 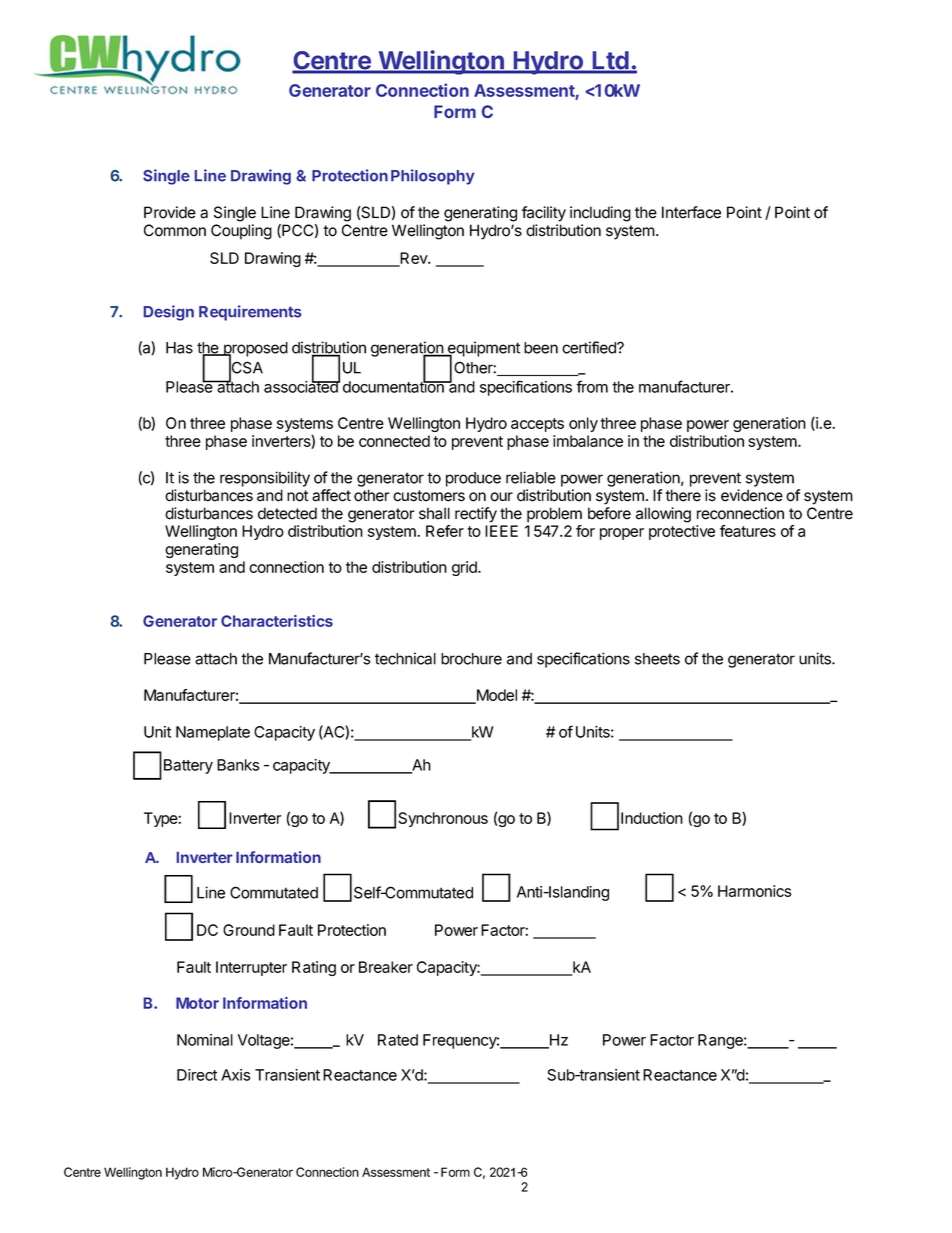 What do you see at coordinates (691, 212) in the document?
I see `Interface` at bounding box center [691, 212].
